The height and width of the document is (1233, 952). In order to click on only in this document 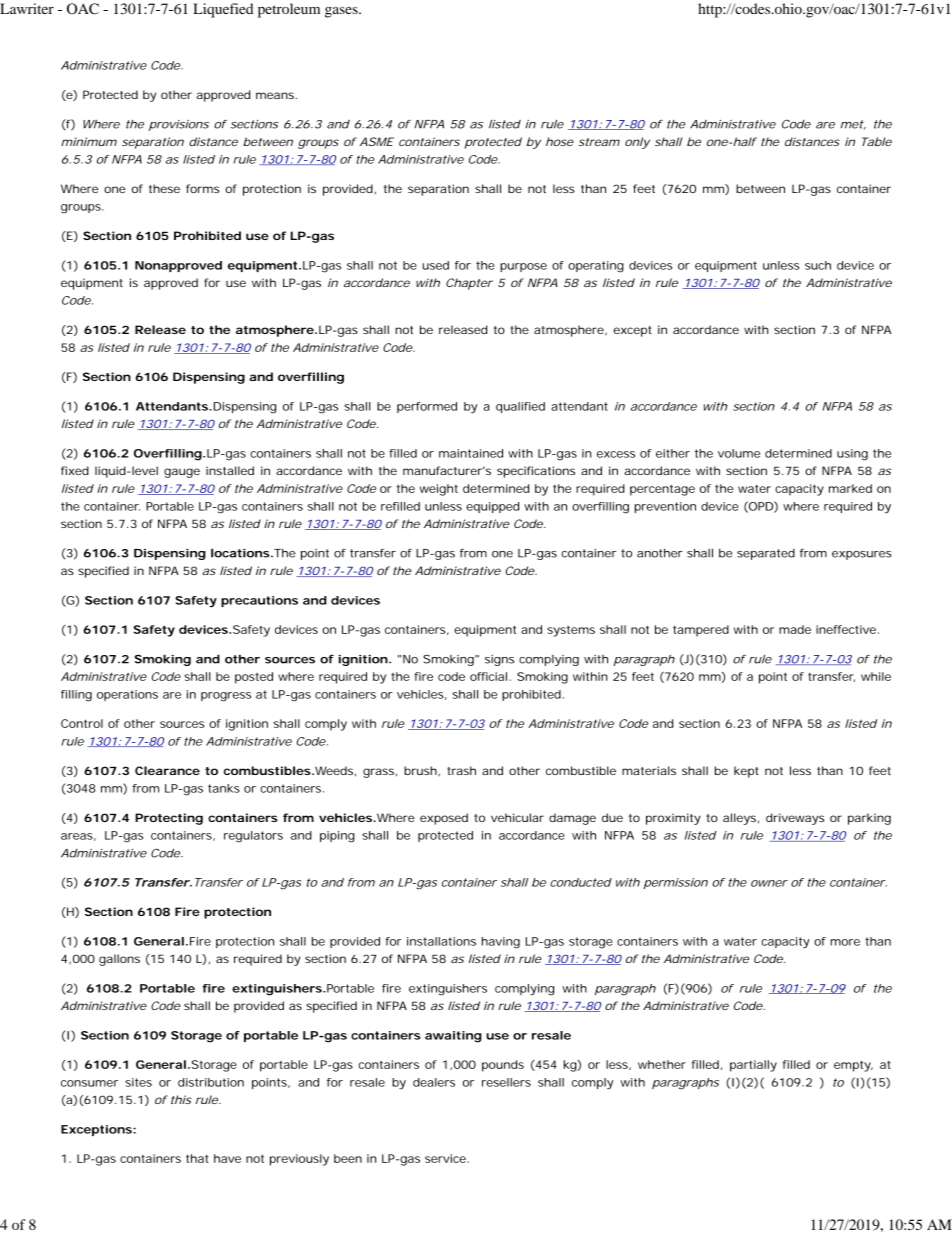, I will do `click(637, 143)`.
